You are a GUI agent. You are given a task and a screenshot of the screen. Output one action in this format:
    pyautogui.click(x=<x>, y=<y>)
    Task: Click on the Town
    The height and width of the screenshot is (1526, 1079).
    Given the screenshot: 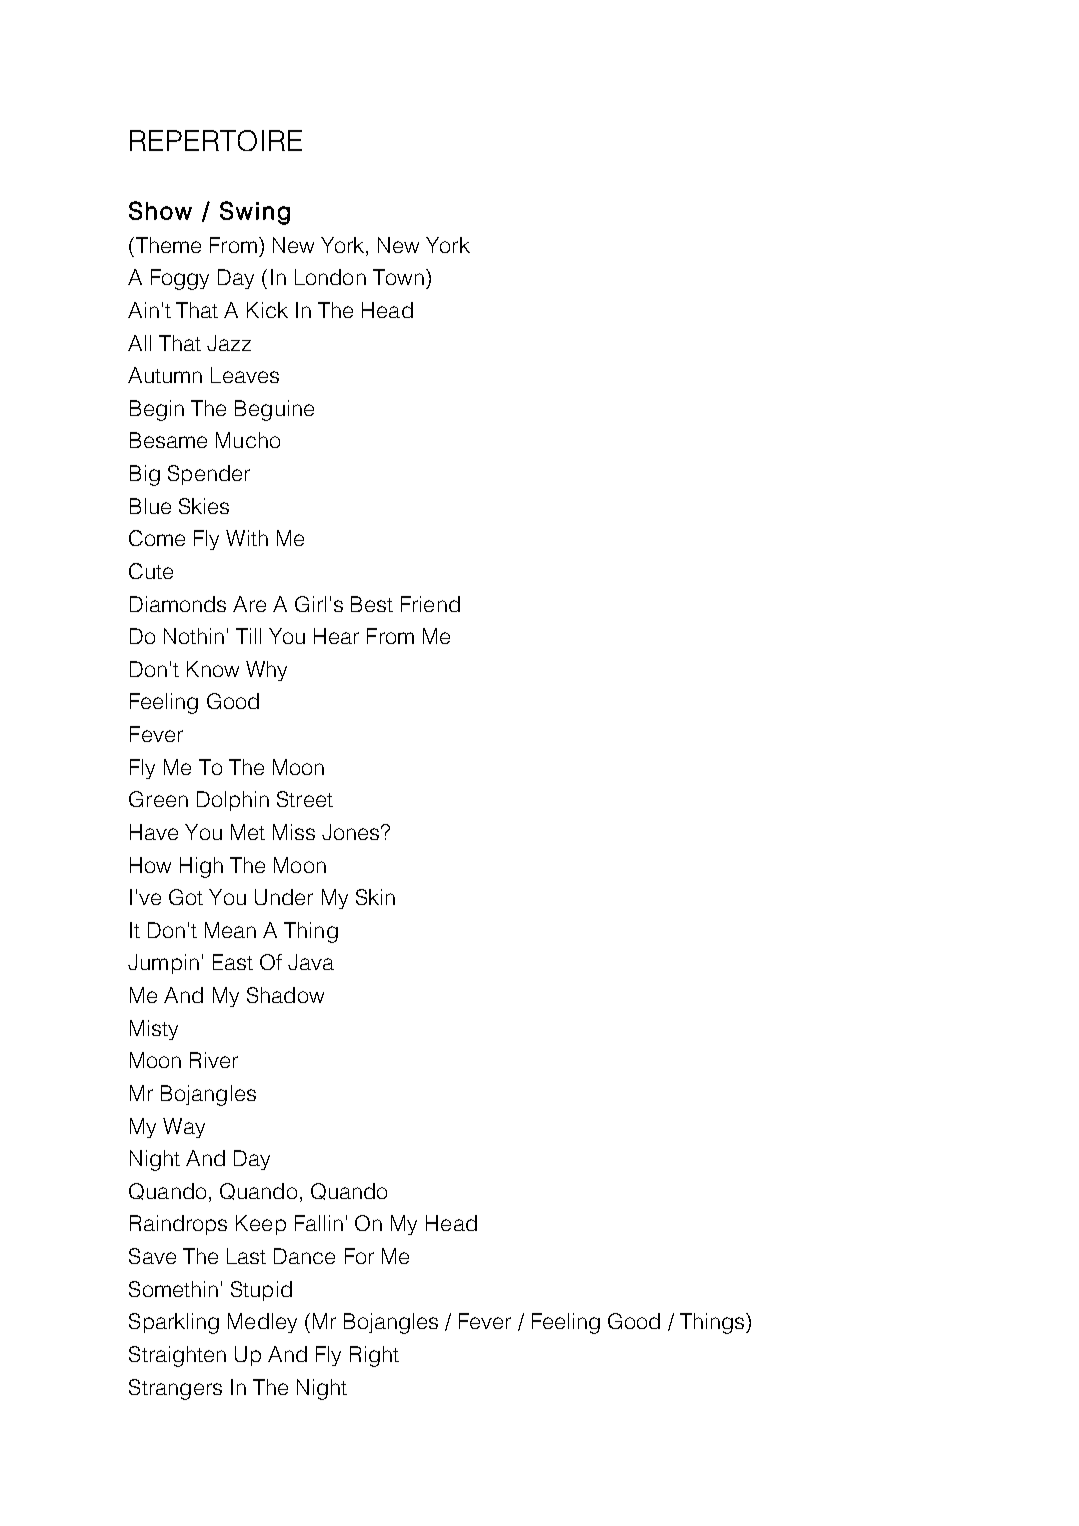 What is the action you would take?
    pyautogui.click(x=398, y=277)
